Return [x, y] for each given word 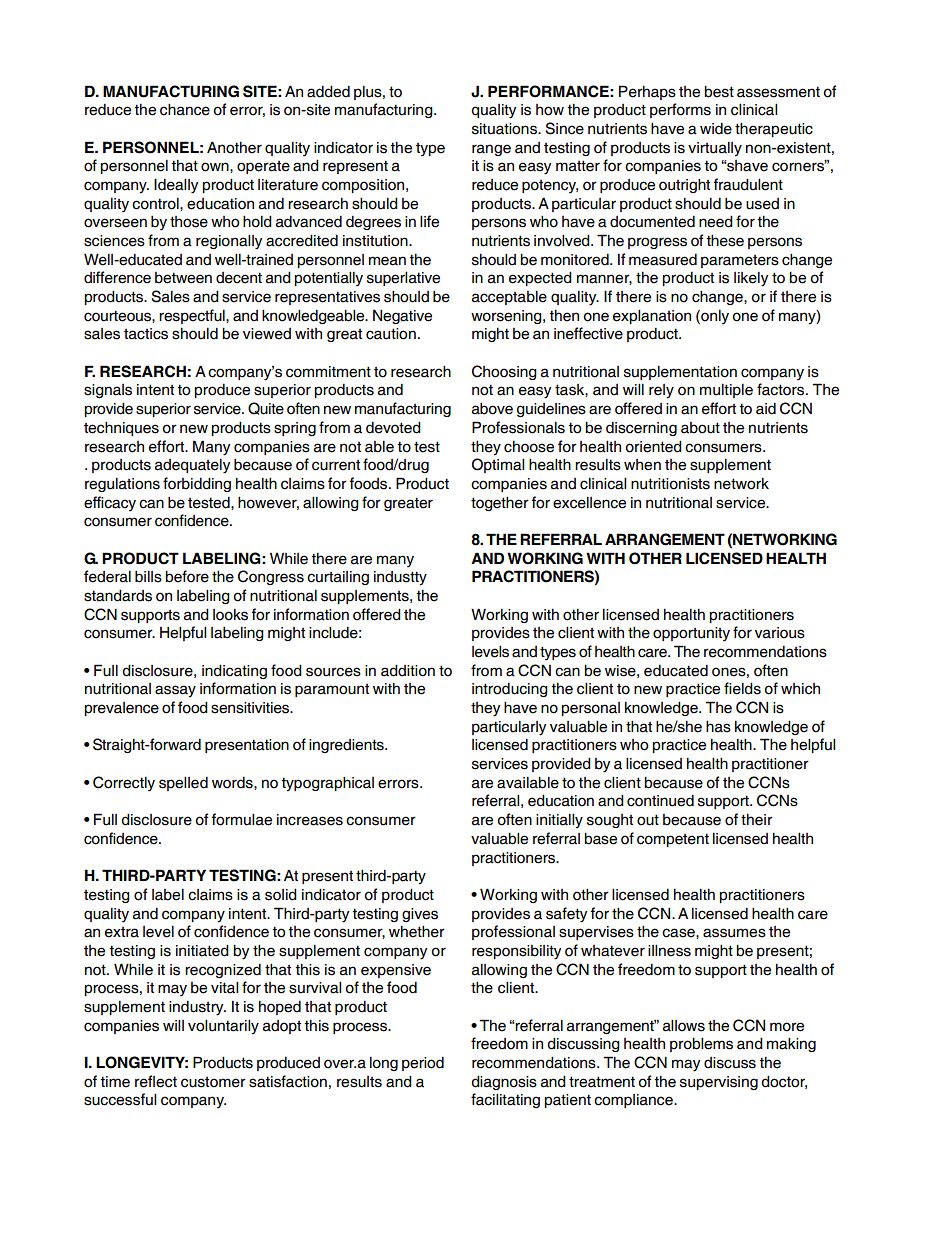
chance [185, 109]
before [187, 576]
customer [213, 1082]
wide [716, 129]
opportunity [691, 634]
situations [505, 129]
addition [408, 670]
